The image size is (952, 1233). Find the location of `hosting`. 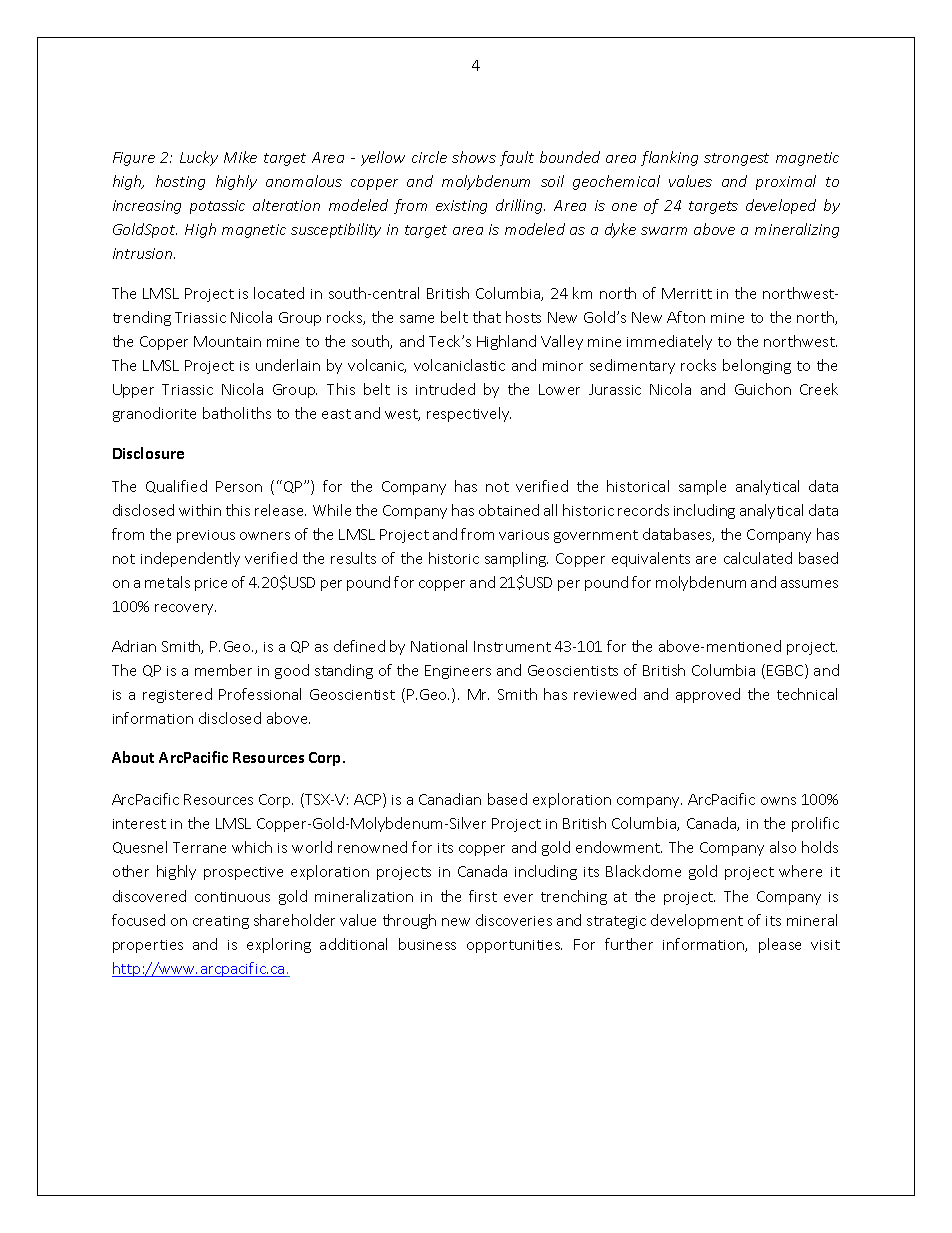

hosting is located at coordinates (180, 182).
